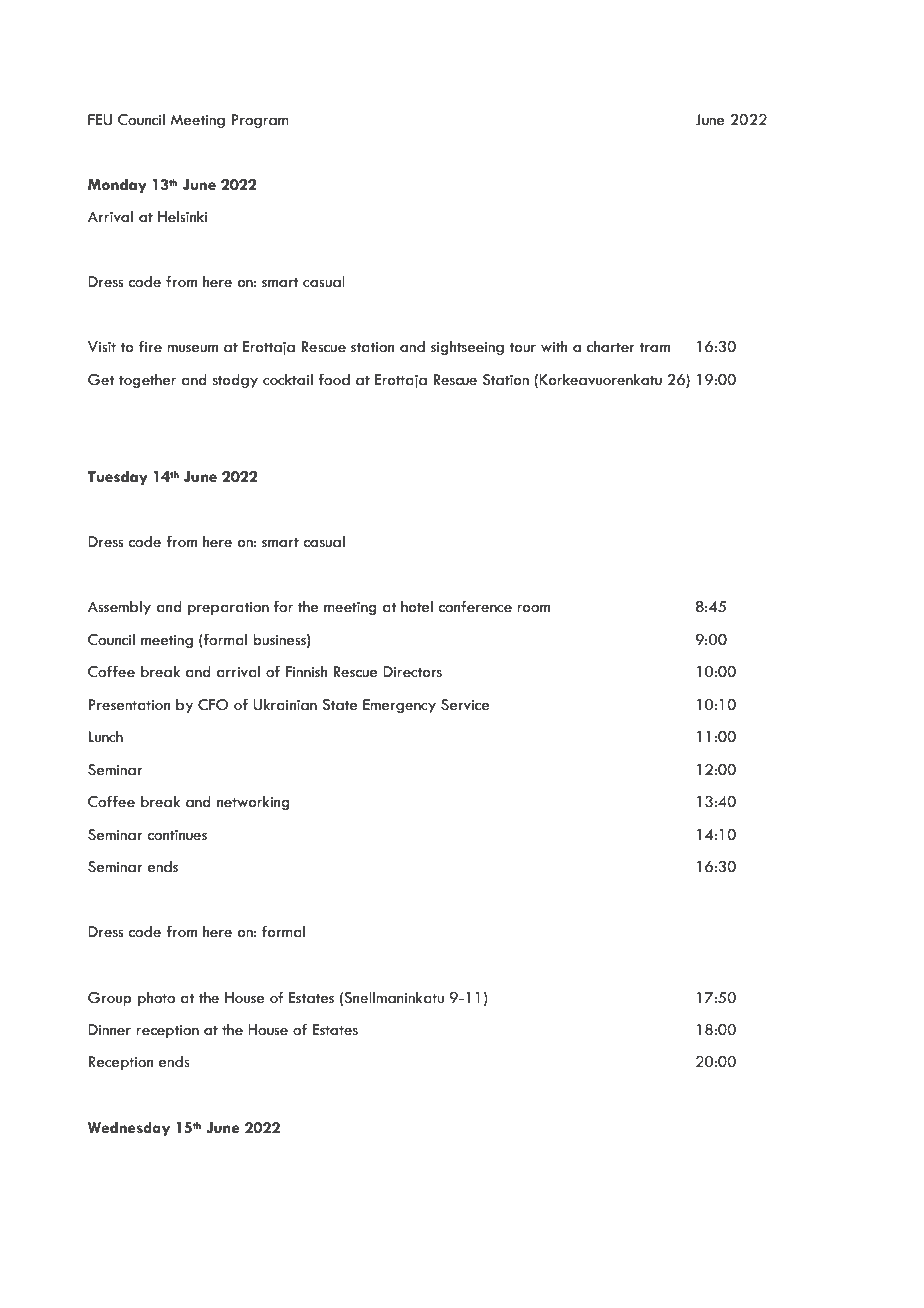 Image resolution: width=924 pixels, height=1308 pixels. Describe the element at coordinates (117, 186) in the screenshot. I see `Monday` at that location.
